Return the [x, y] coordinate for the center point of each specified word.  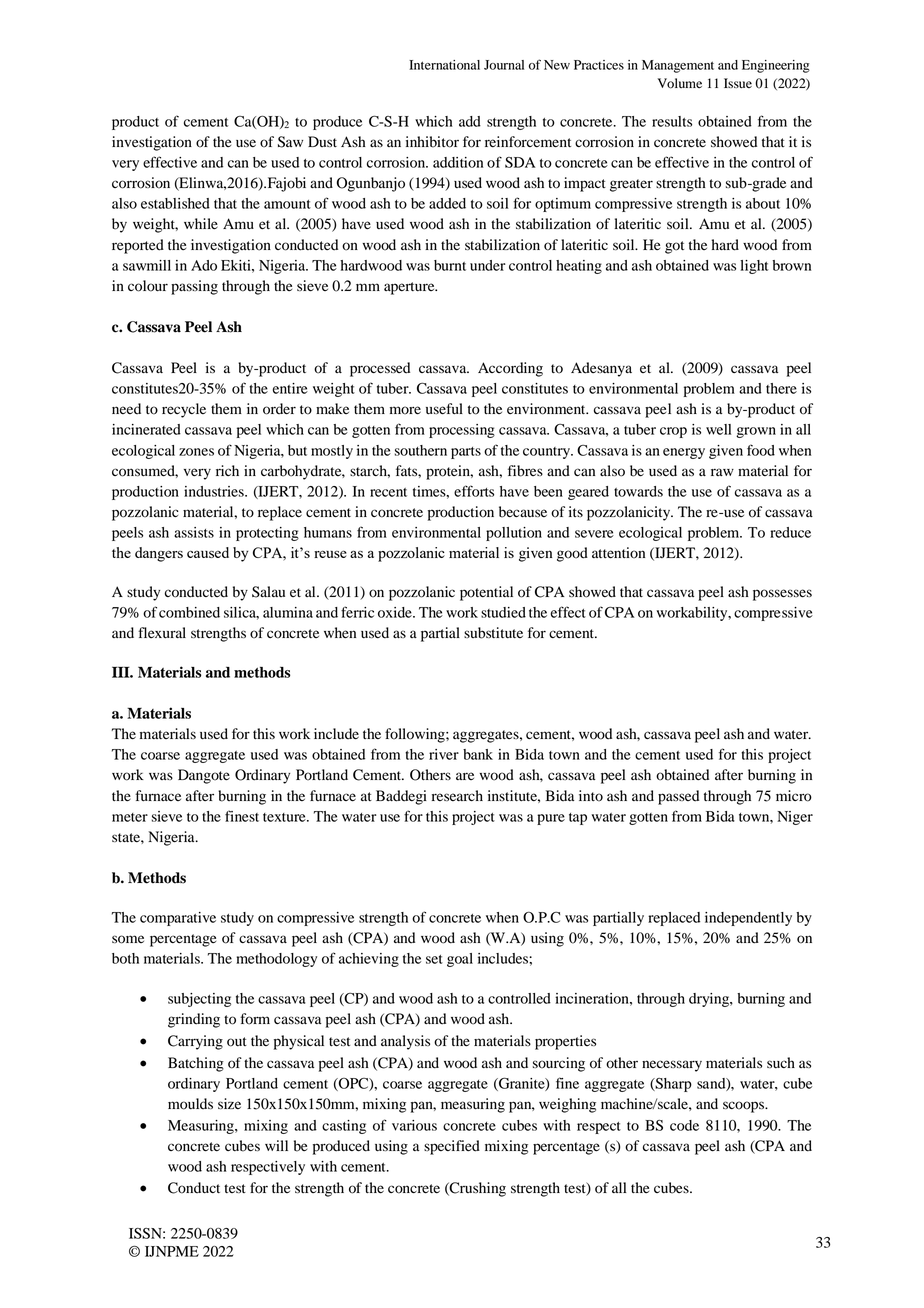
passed [678, 797]
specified [452, 1147]
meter [130, 817]
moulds [190, 1104]
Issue [738, 83]
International [444, 65]
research [457, 795]
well [718, 429]
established [175, 203]
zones [196, 452]
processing [462, 431]
